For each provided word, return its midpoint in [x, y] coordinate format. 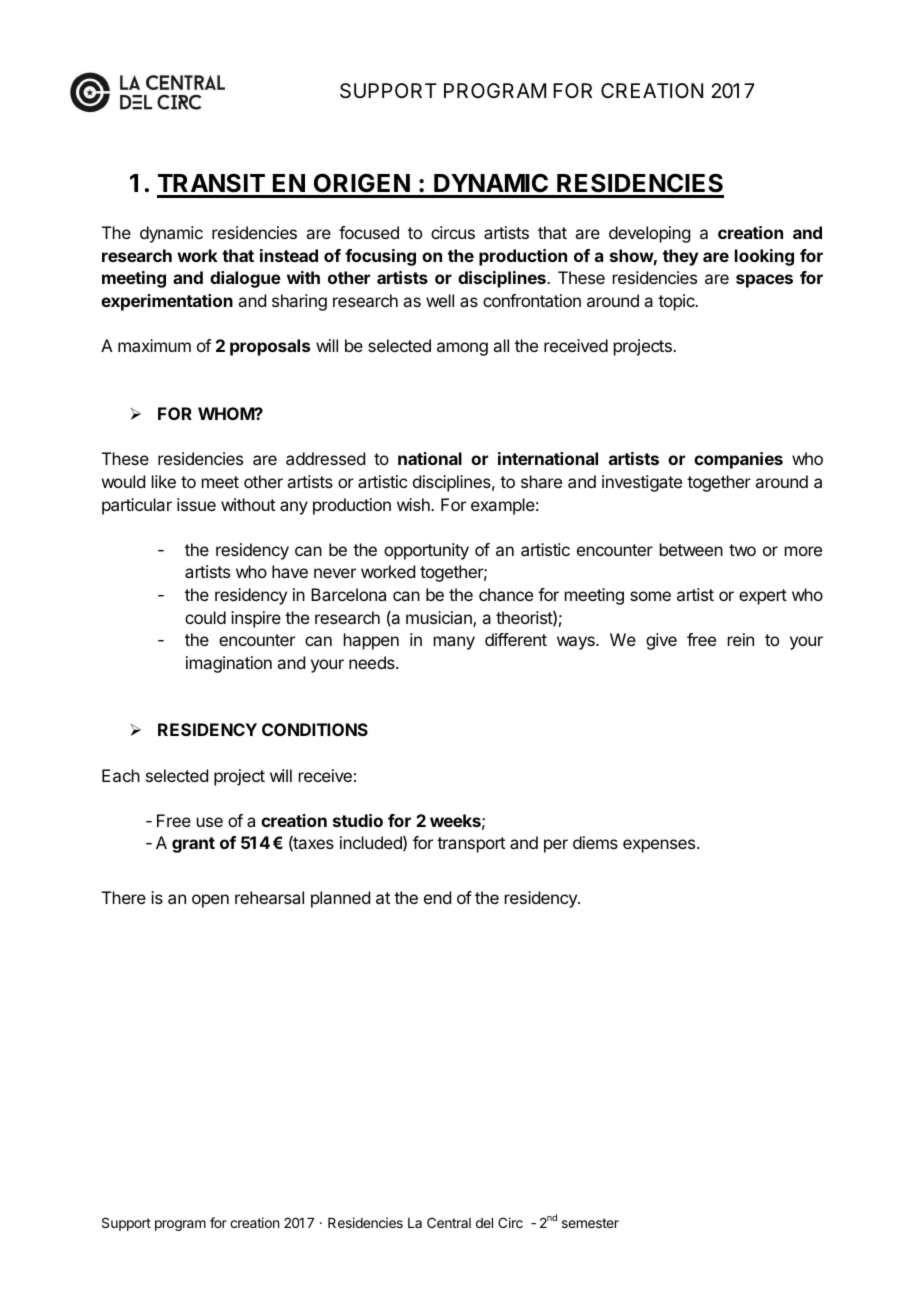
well [440, 300]
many [454, 643]
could [205, 617]
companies [738, 460]
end [437, 897]
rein [741, 639]
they [681, 257]
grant [193, 845]
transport [471, 845]
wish [414, 504]
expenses [660, 846]
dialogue [245, 279]
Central [449, 1222]
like [164, 481]
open [210, 901]
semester [590, 1223]
